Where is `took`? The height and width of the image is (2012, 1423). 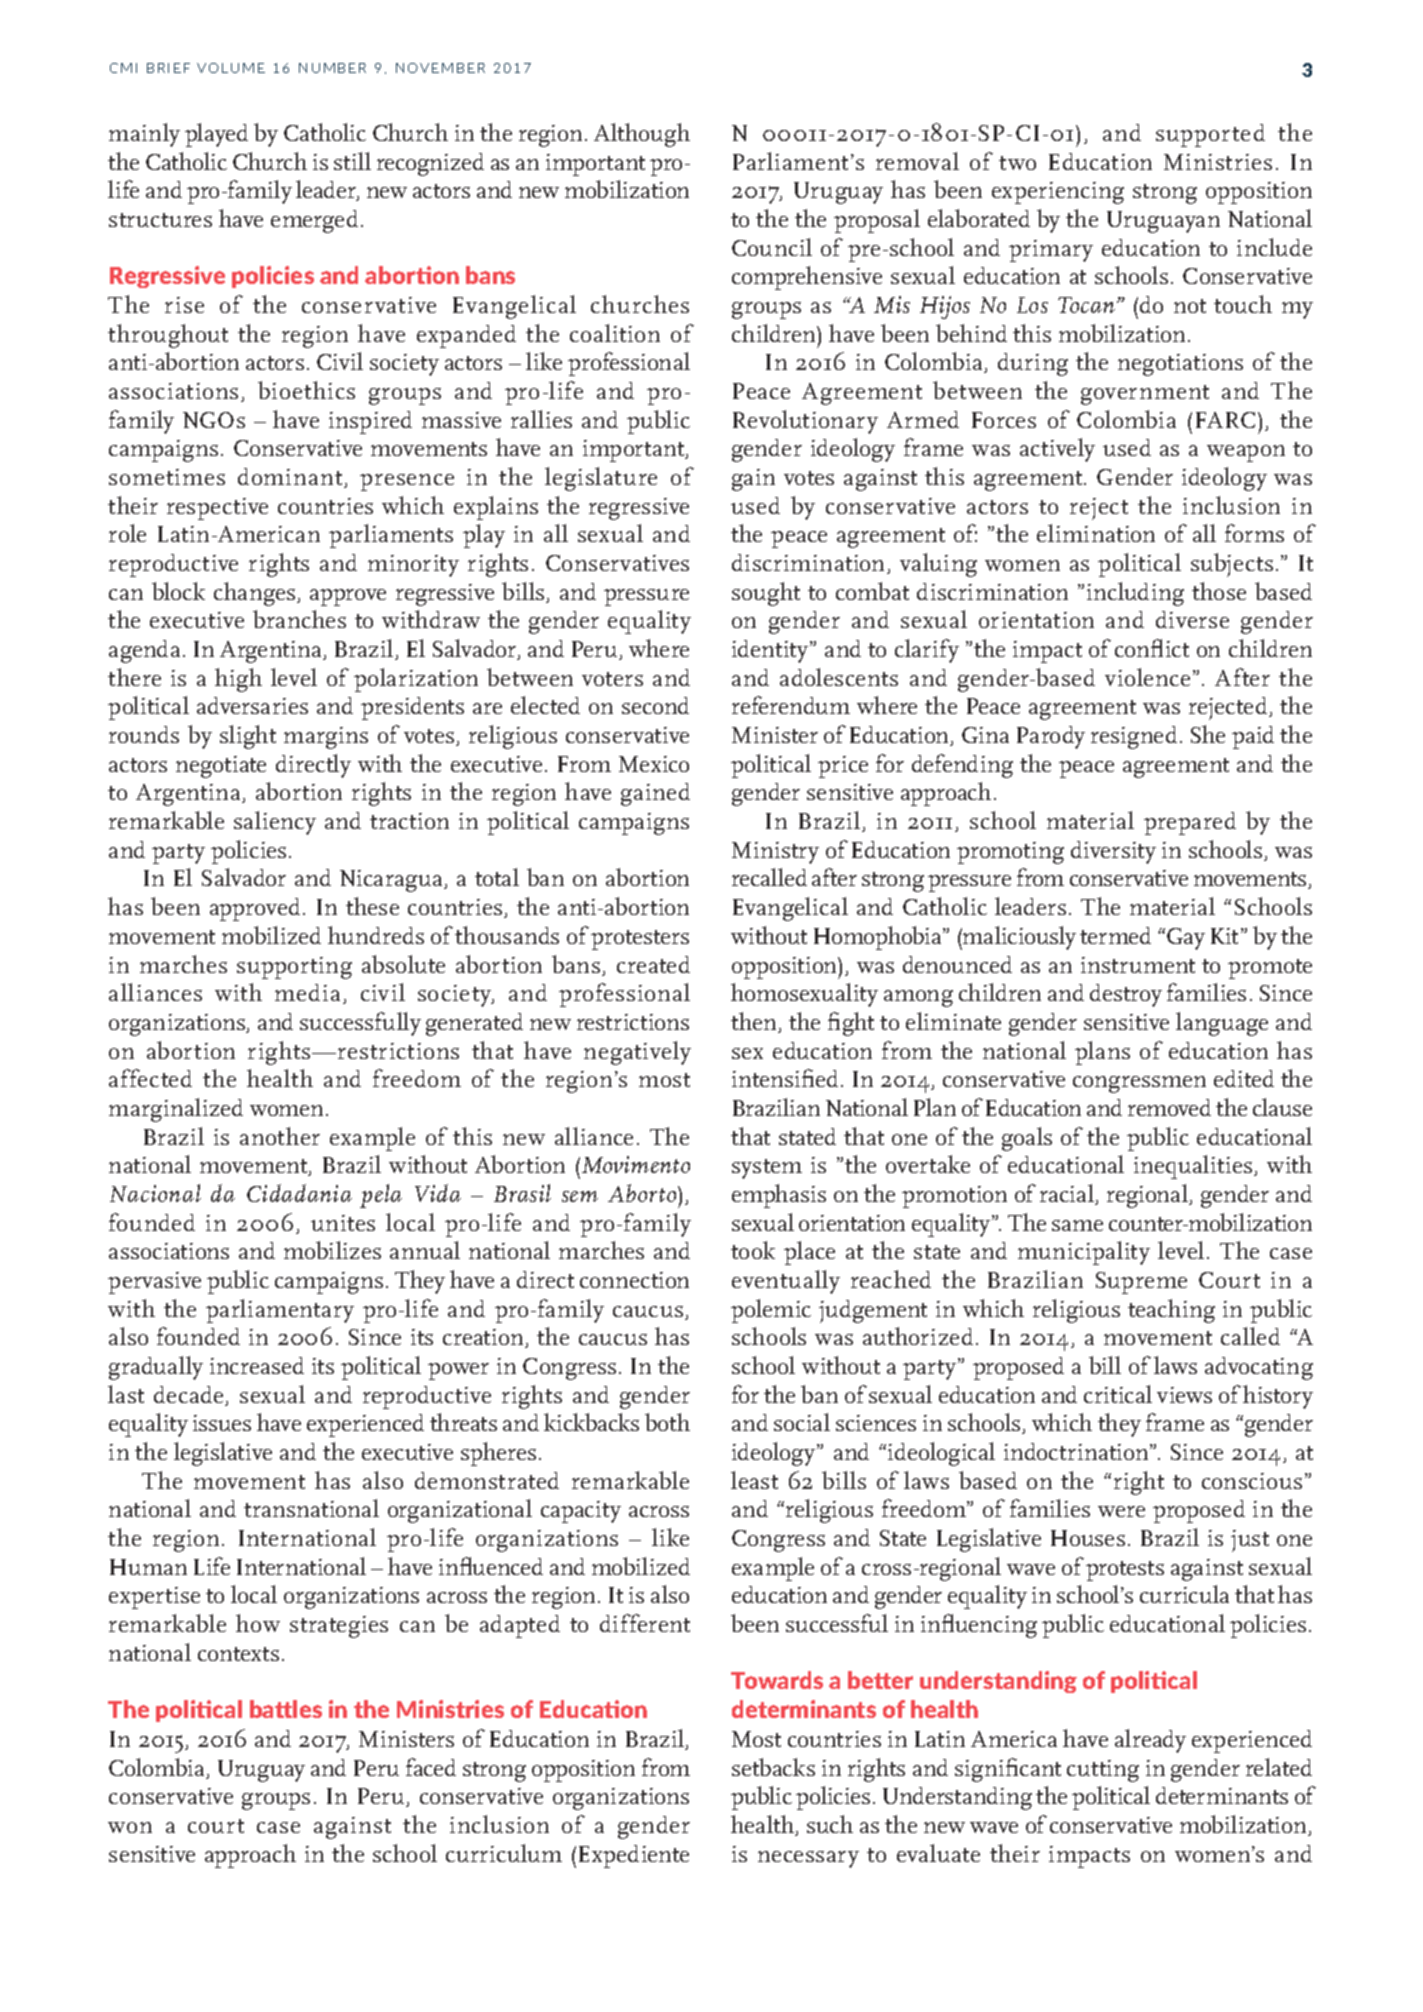 took is located at coordinates (753, 1250).
